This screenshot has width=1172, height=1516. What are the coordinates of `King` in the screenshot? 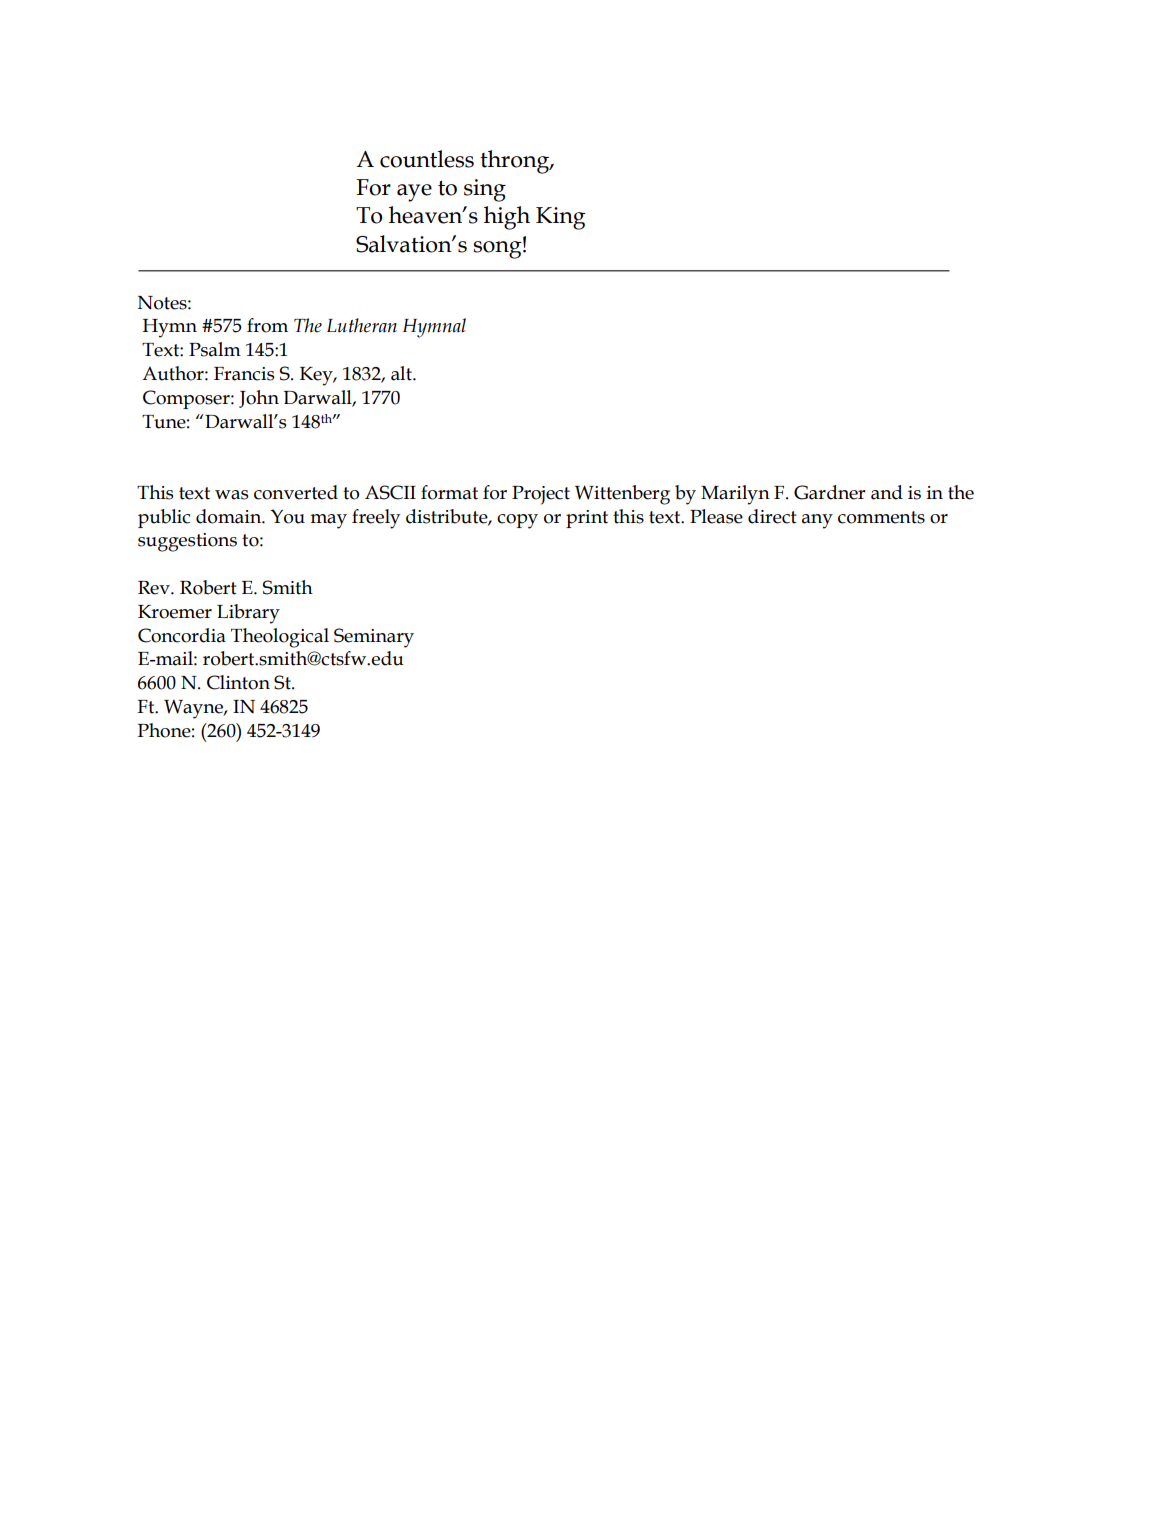 It's located at (561, 218).
